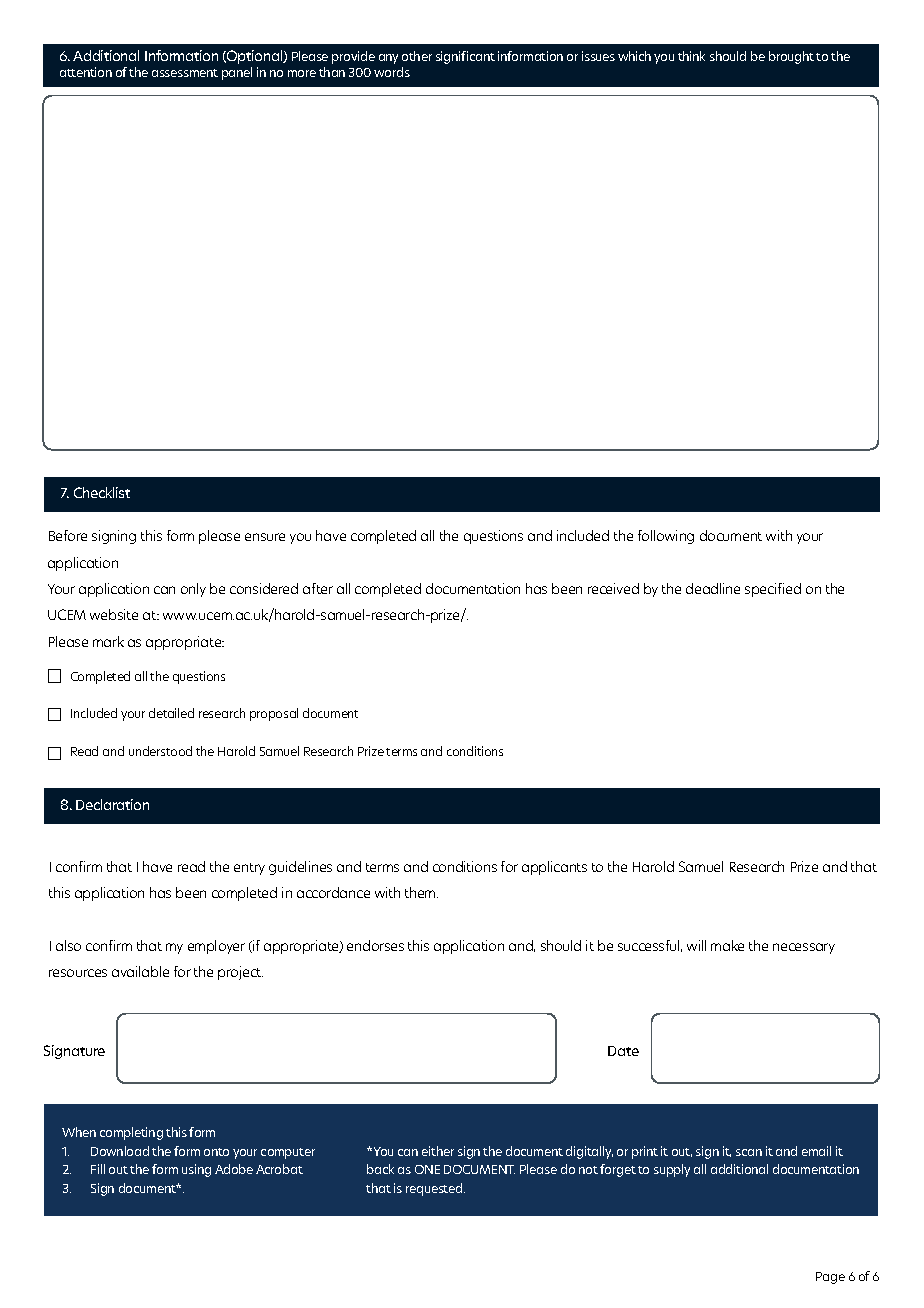 This screenshot has height=1308, width=924. I want to click on endorses, so click(375, 945).
